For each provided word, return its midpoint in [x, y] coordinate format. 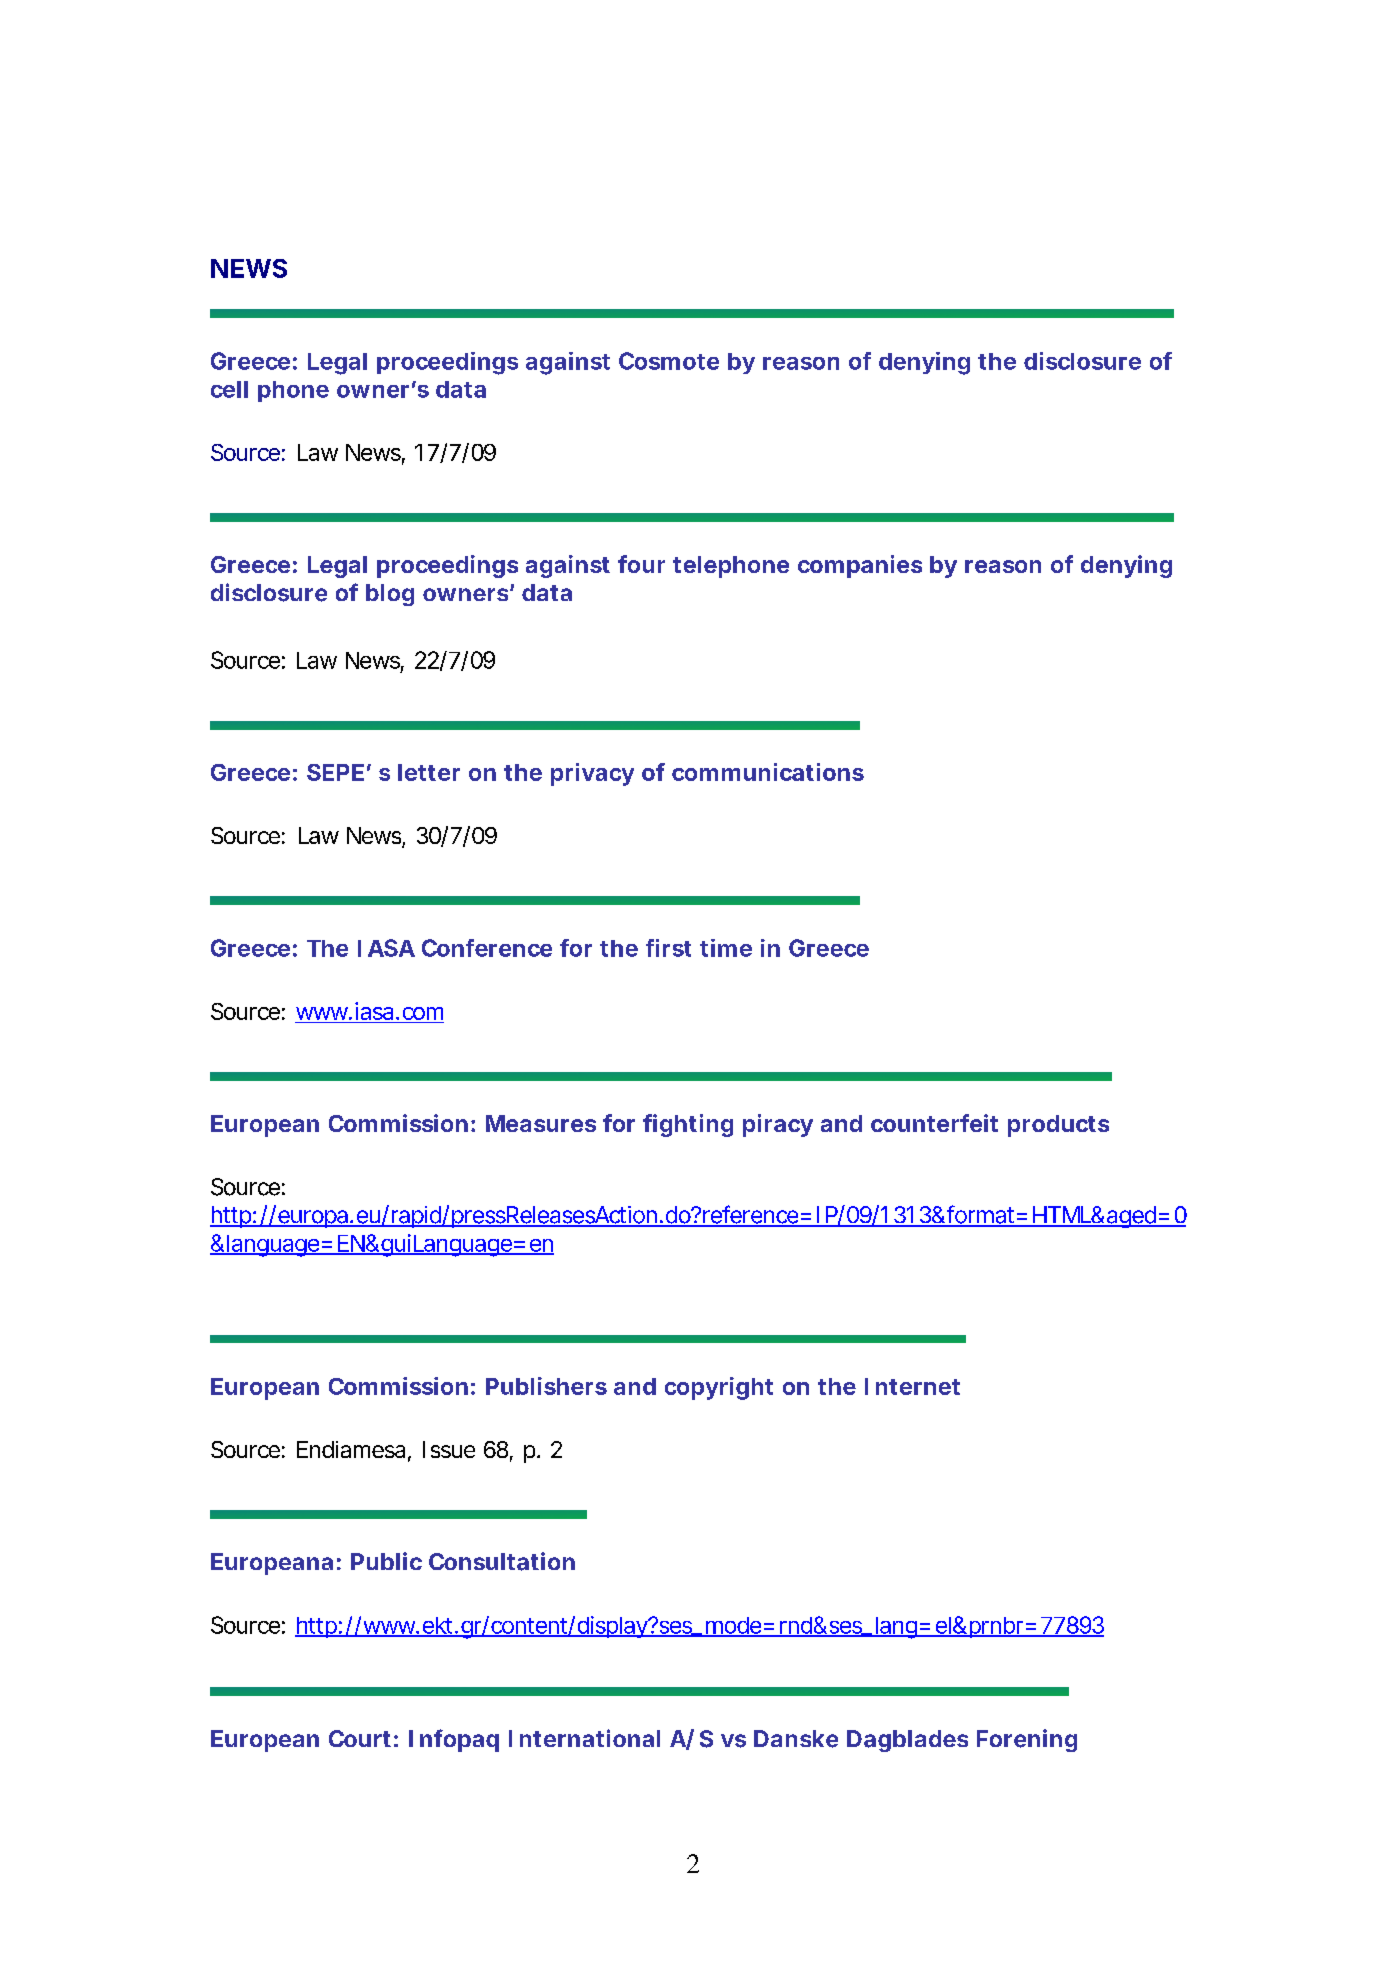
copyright [719, 1388]
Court [360, 1738]
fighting [688, 1125]
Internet [912, 1386]
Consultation [502, 1561]
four [641, 564]
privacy [592, 774]
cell [229, 389]
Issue [449, 1449]
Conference [487, 948]
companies [860, 566]
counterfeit [934, 1123]
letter [429, 772]
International [584, 1738]
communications [768, 772]
